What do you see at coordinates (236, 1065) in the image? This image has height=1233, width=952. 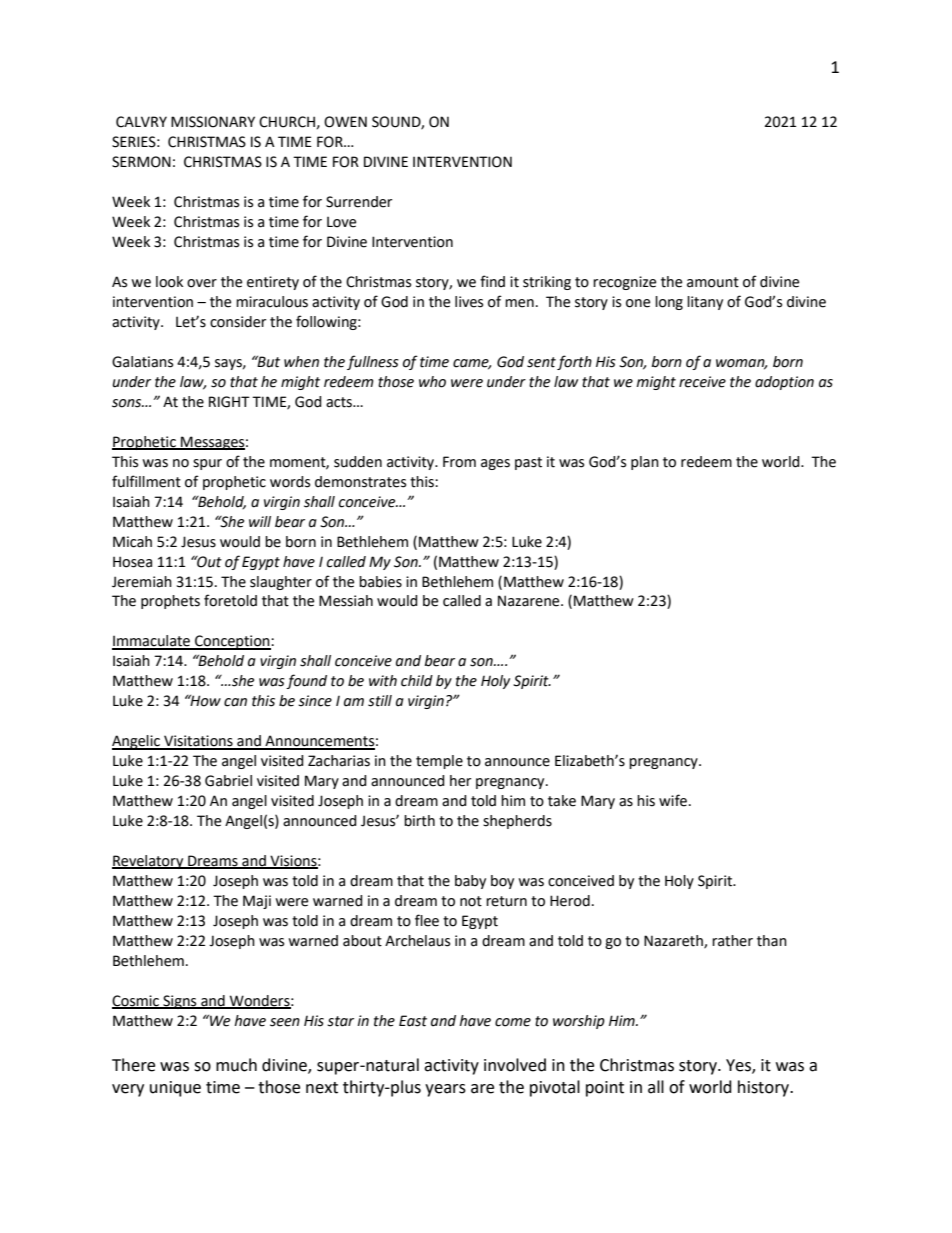 I see `much` at bounding box center [236, 1065].
